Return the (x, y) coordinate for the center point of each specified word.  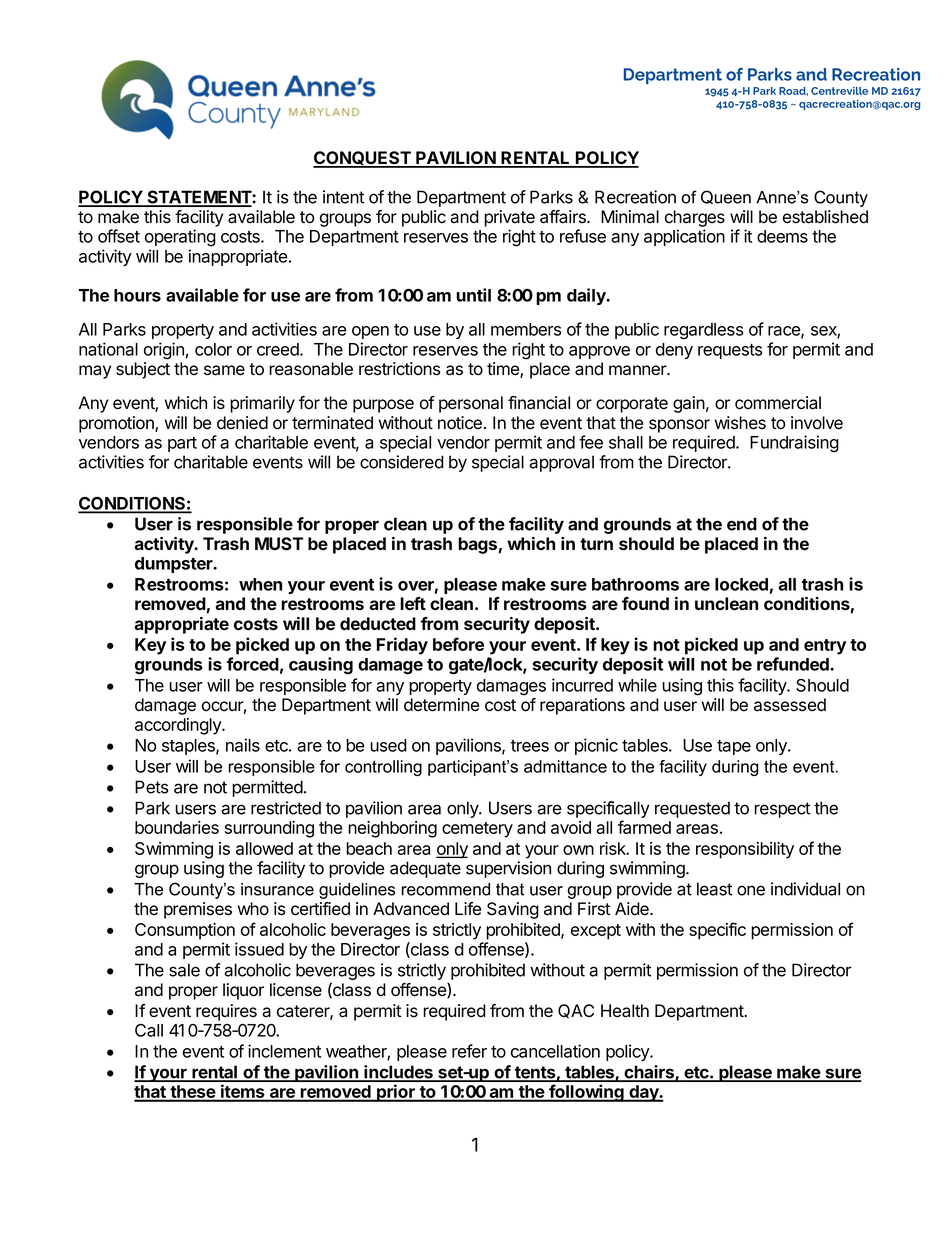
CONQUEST (363, 159)
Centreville (839, 91)
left (413, 603)
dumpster (175, 565)
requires (226, 1012)
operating (180, 238)
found (645, 603)
